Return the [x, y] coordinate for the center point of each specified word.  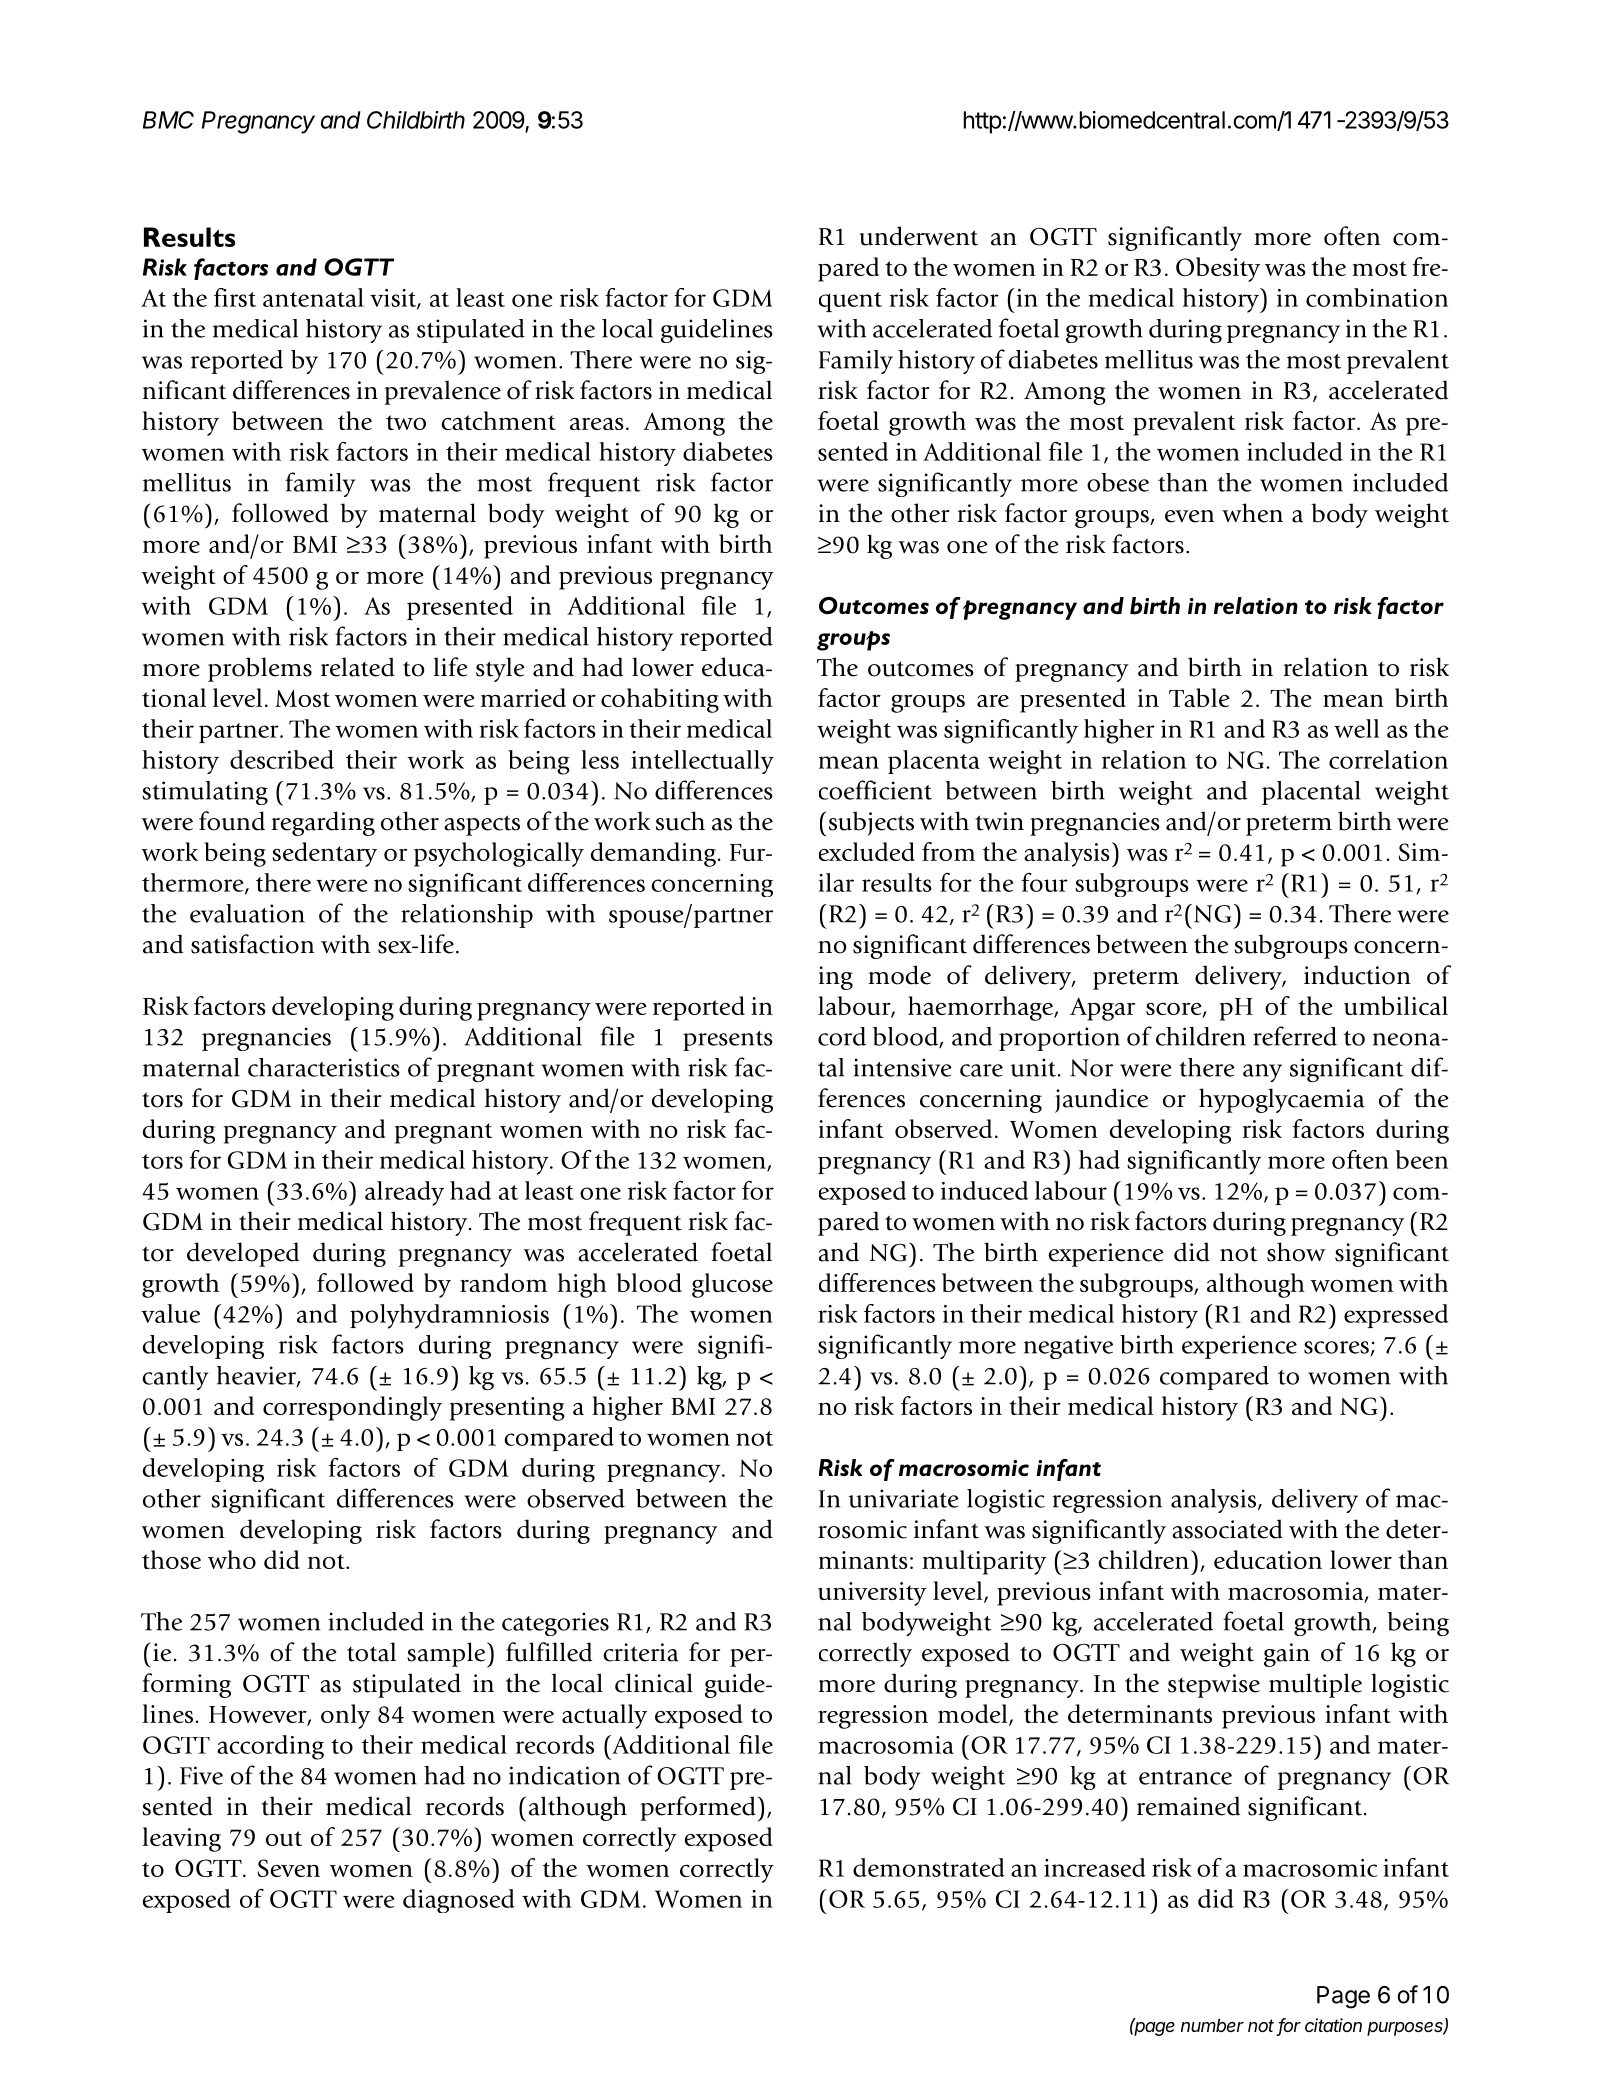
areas [597, 424]
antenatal [313, 297]
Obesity [1218, 269]
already [404, 1193]
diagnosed [459, 1901]
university [872, 1594]
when [1252, 513]
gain [1287, 1655]
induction [1357, 975]
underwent [918, 236]
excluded [867, 851]
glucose [732, 1285]
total [371, 1652]
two [406, 422]
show [1296, 1252]
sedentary [324, 854]
